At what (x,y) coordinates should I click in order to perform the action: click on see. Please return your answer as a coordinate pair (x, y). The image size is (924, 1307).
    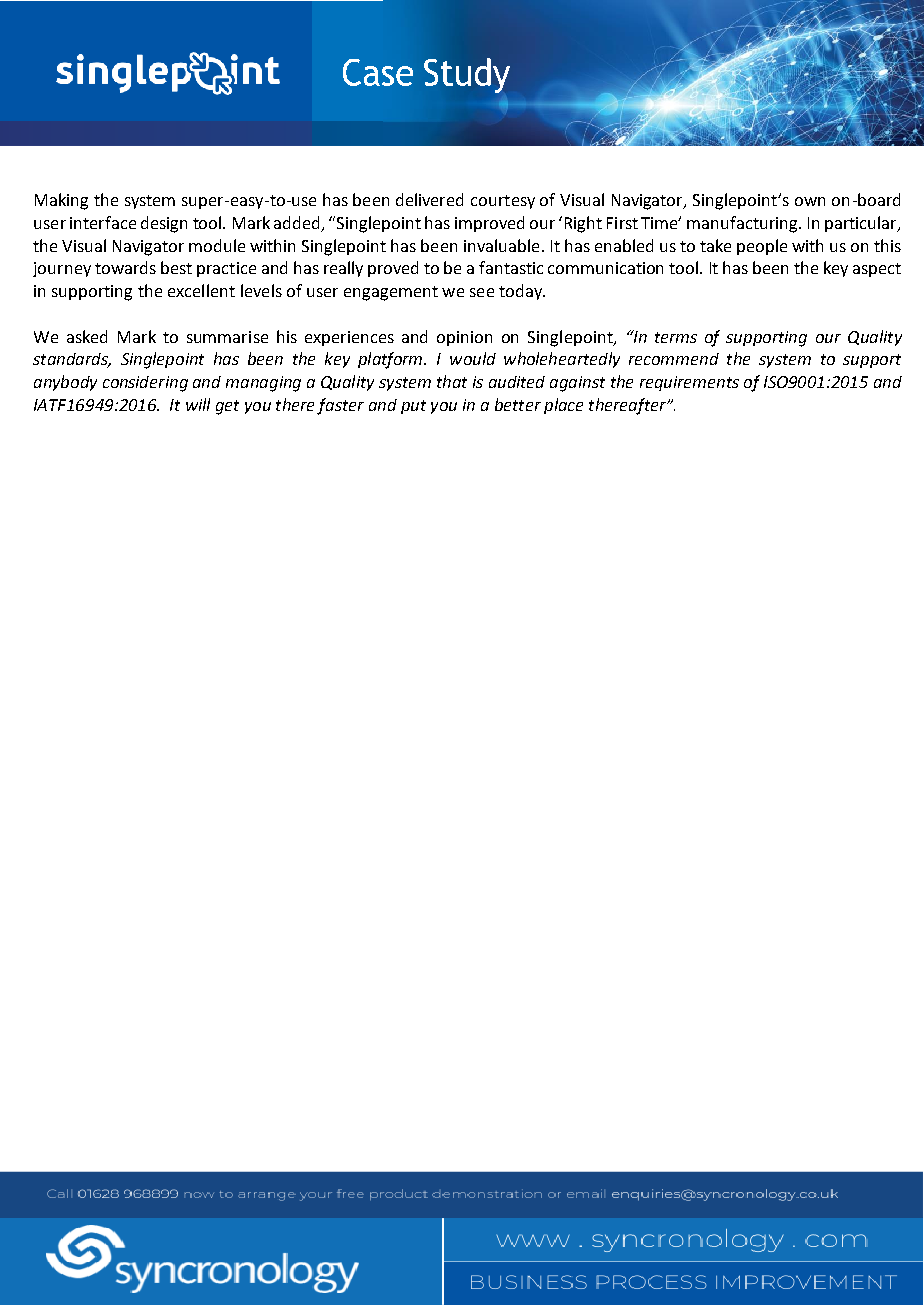
    Looking at the image, I should click on (482, 292).
